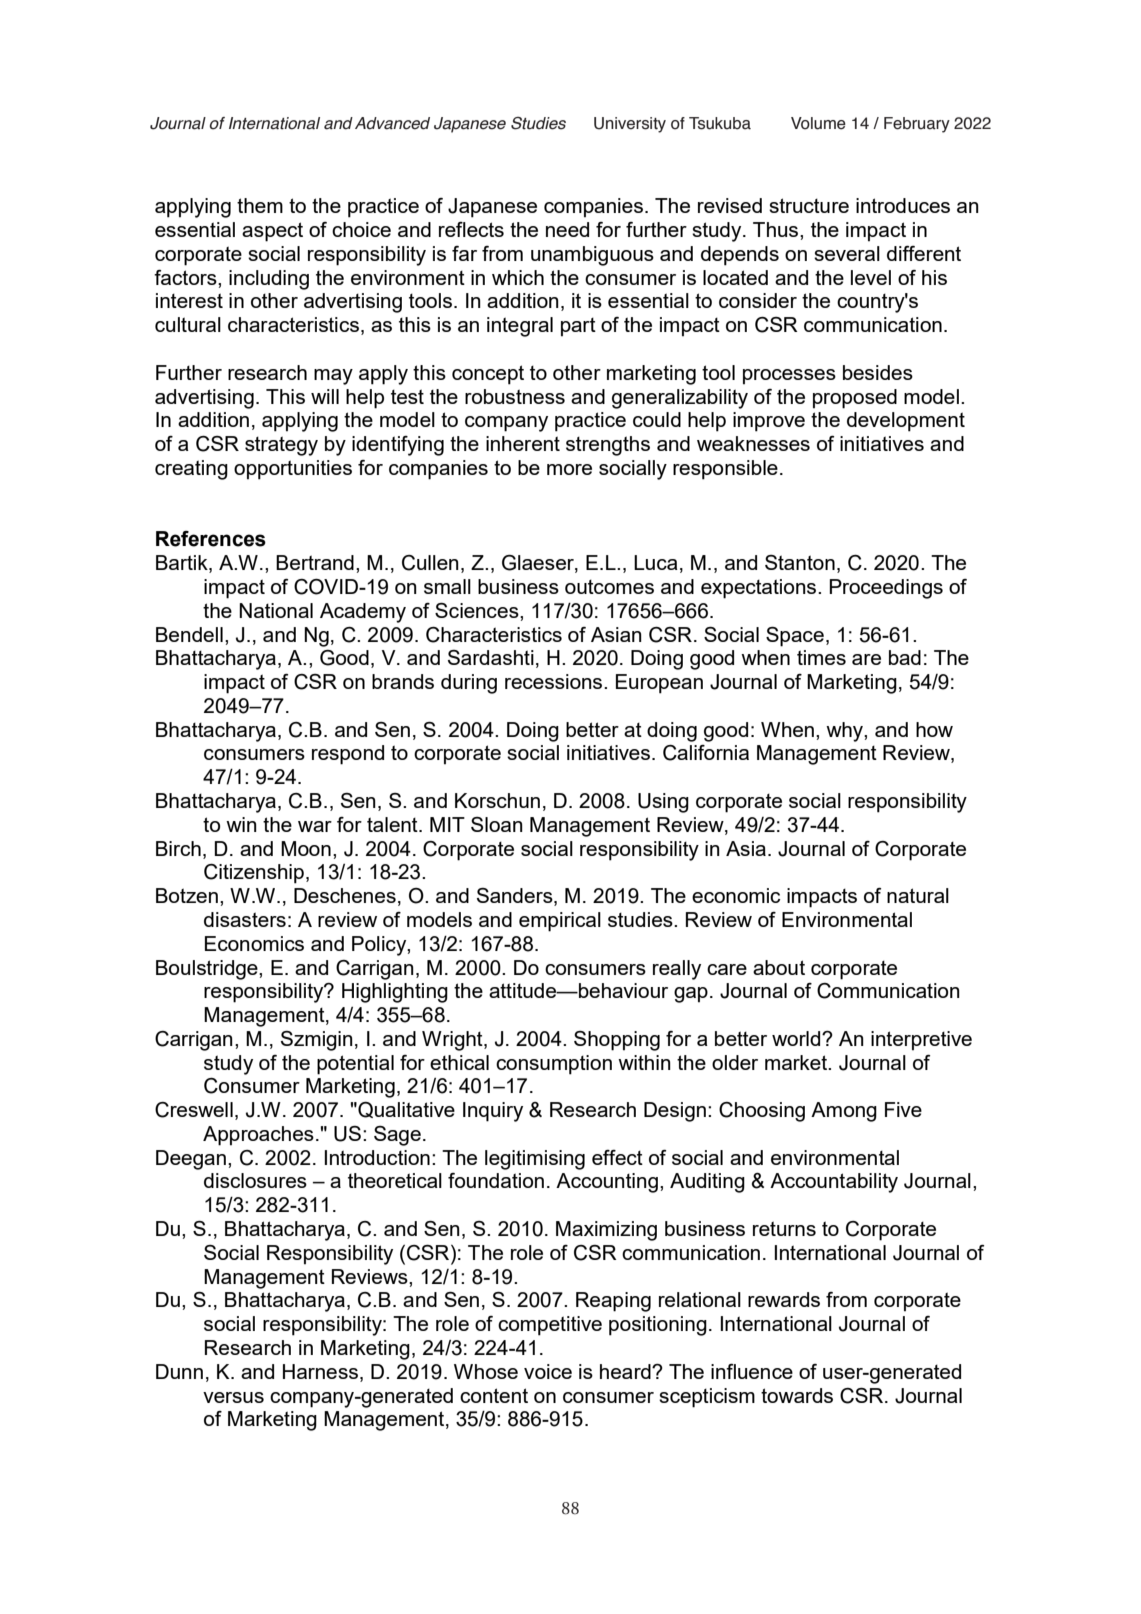  What do you see at coordinates (555, 681) in the document?
I see `recessions` at bounding box center [555, 681].
